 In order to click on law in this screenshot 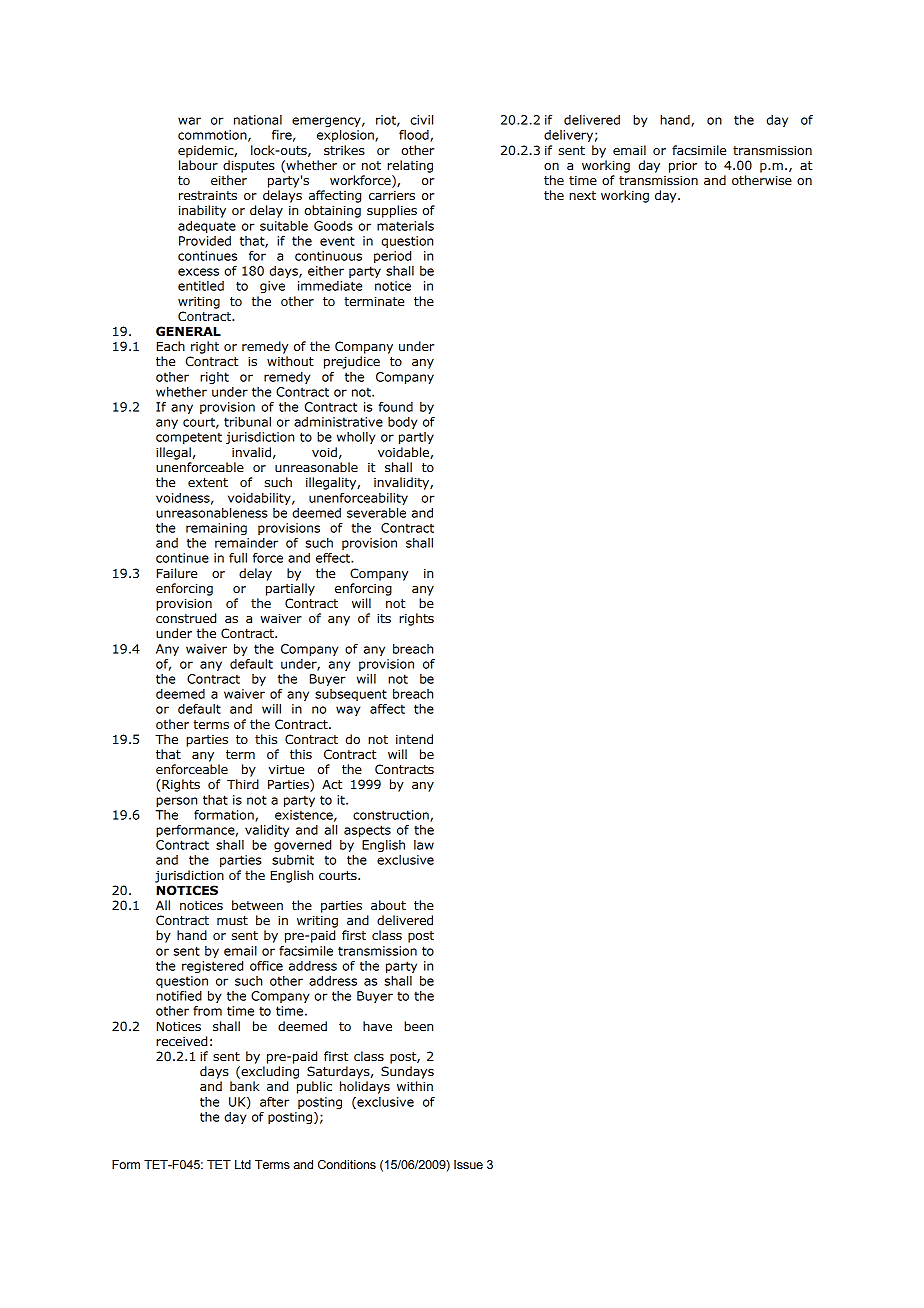, I will do `click(424, 845)`.
